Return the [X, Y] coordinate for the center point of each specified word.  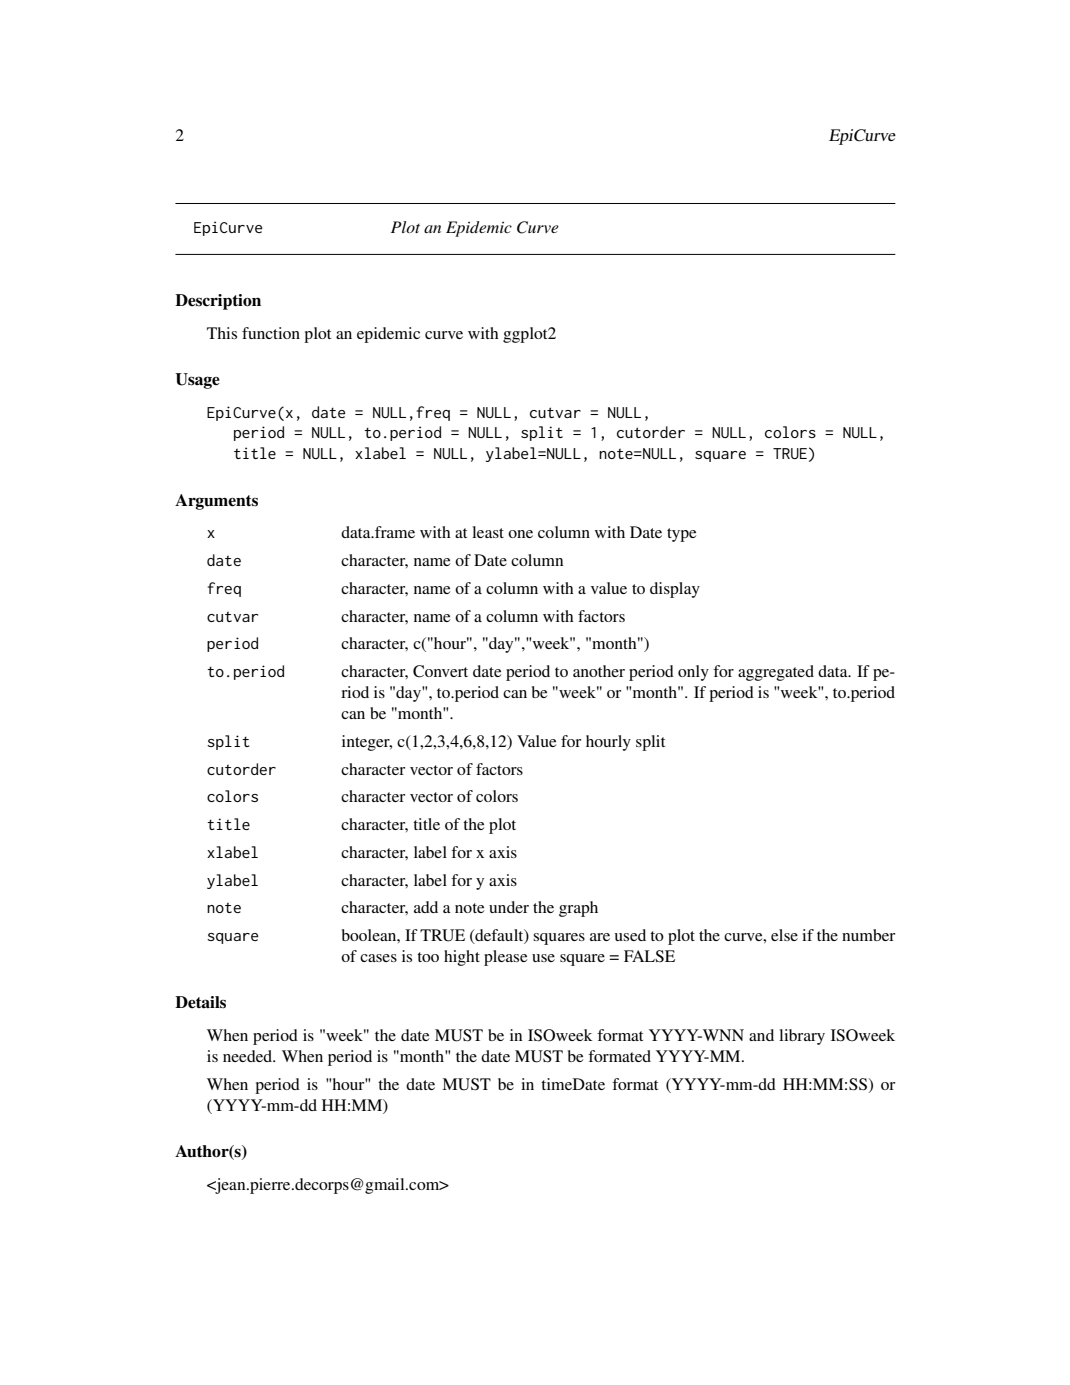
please [505, 958]
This [222, 333]
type [681, 535]
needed [249, 1056]
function [271, 333]
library [802, 1037]
